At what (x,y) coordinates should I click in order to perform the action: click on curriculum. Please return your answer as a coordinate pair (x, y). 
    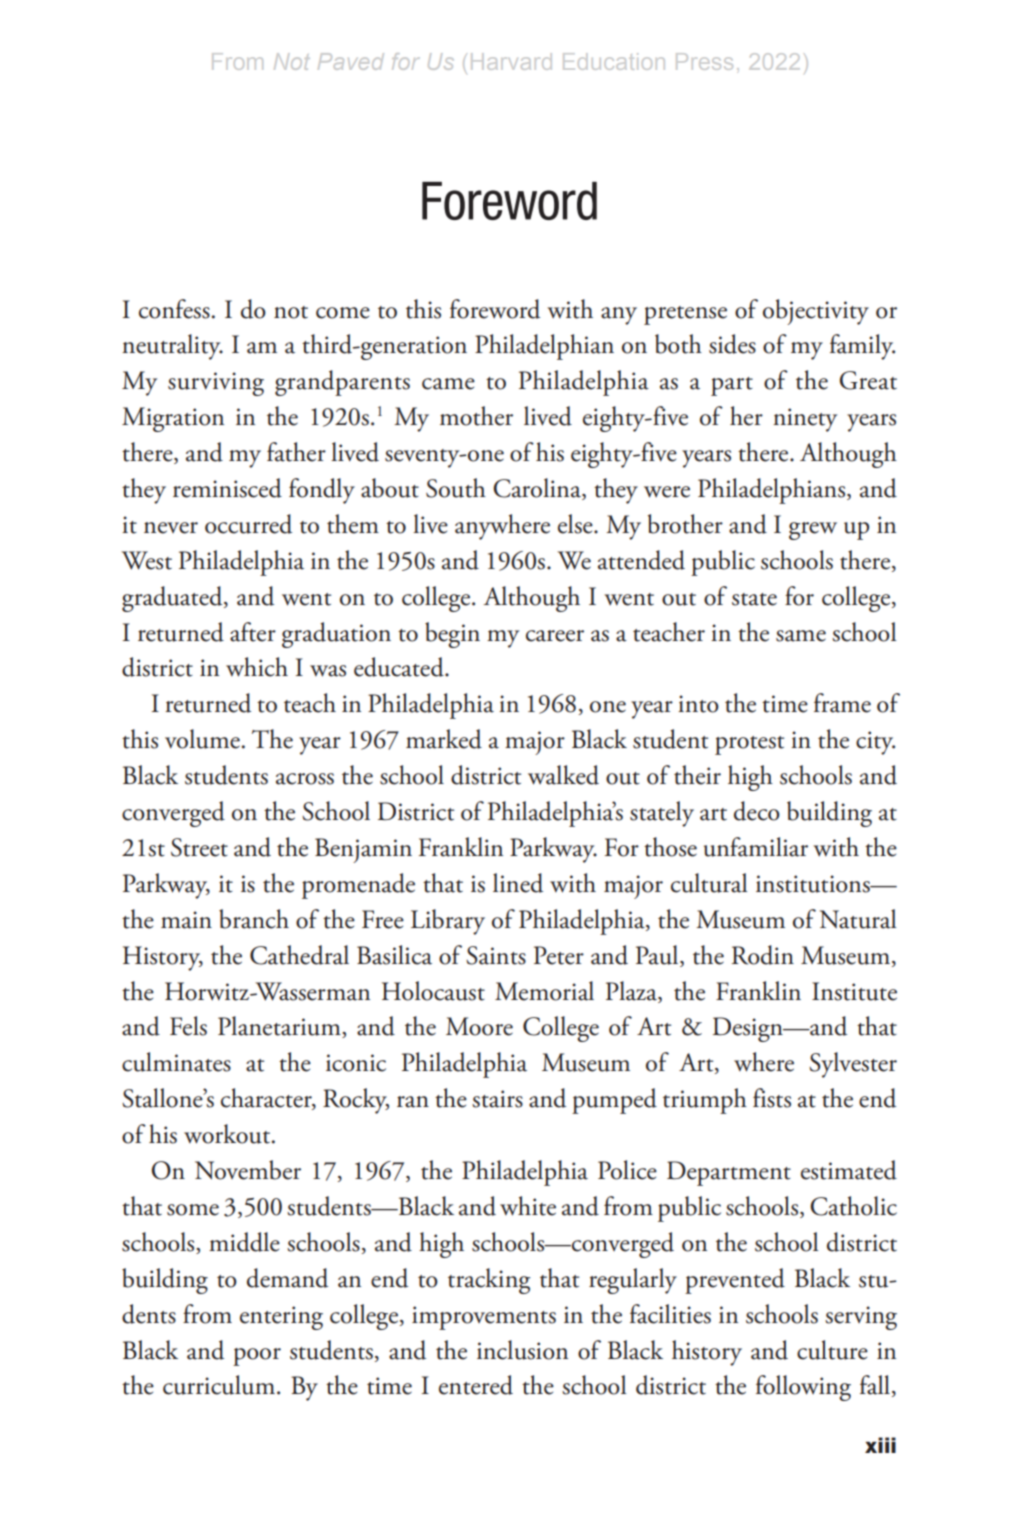
    Looking at the image, I should click on (219, 1385).
